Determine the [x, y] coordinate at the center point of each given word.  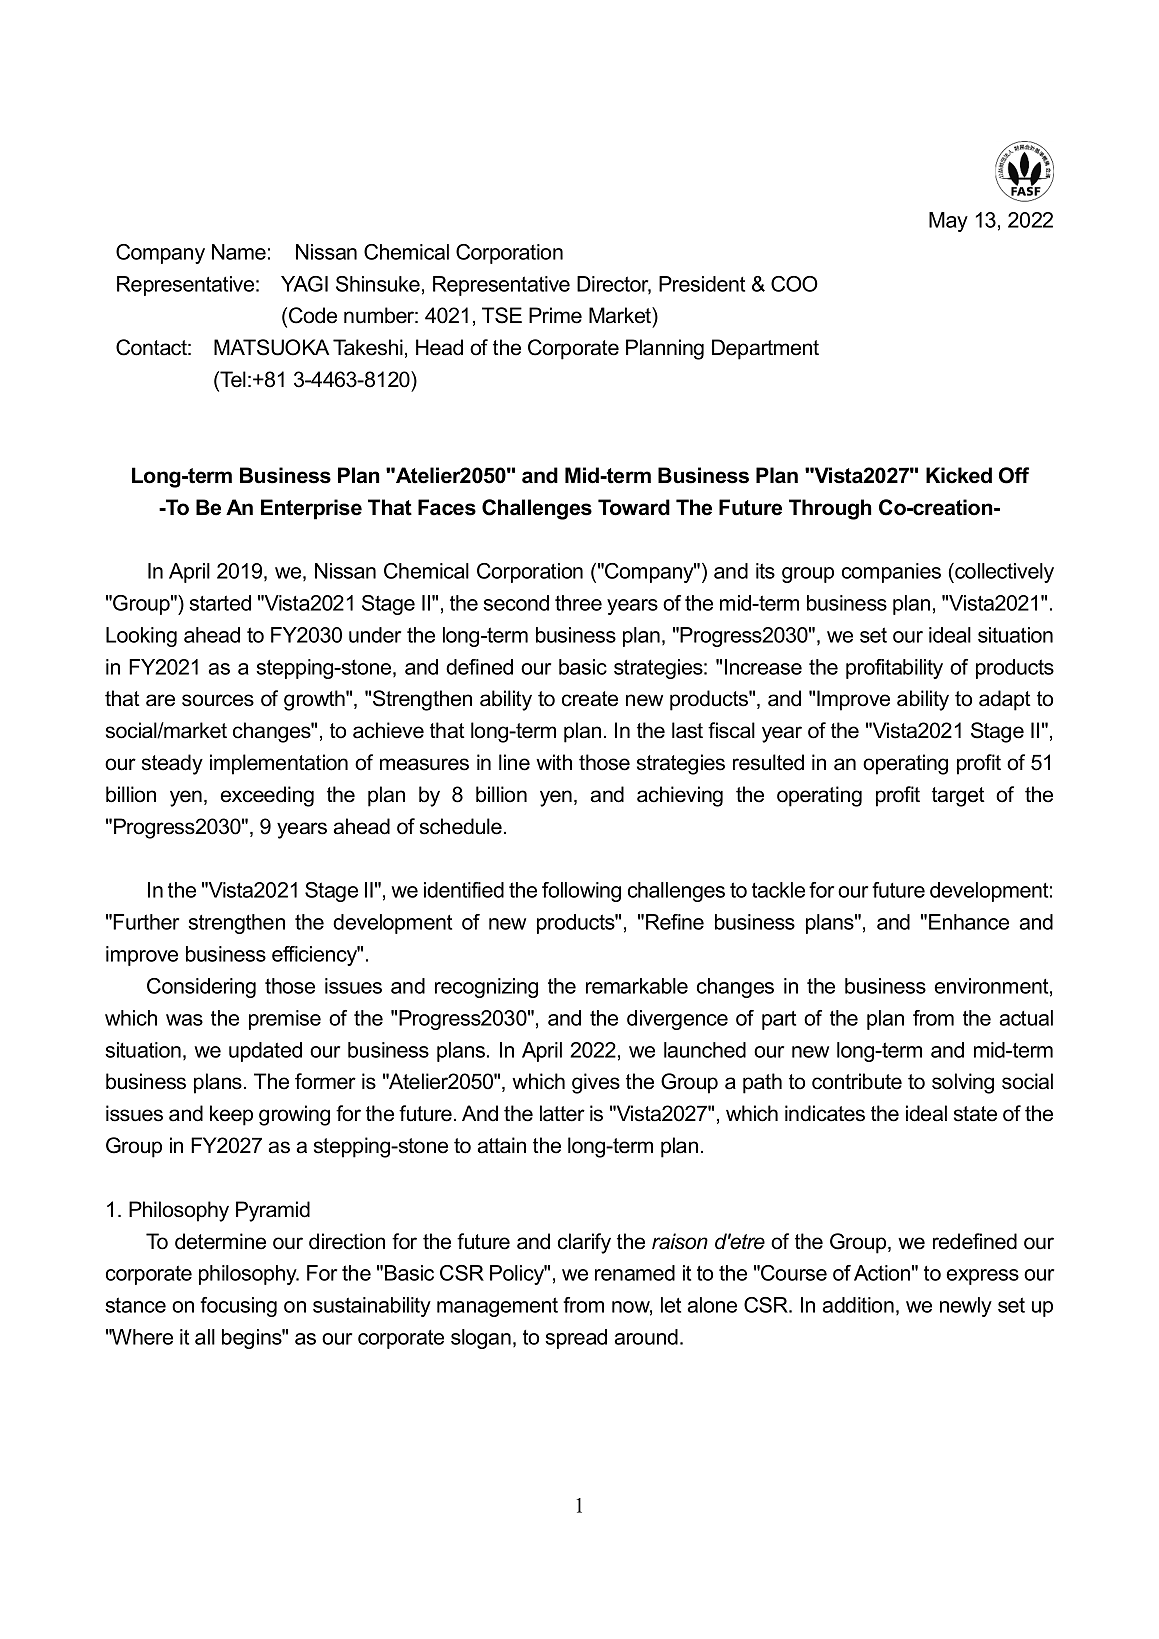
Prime [555, 315]
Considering [201, 988]
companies [891, 573]
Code [313, 315]
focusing [238, 1307]
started [220, 603]
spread [576, 1339]
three [578, 603]
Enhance [969, 922]
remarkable [637, 986]
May [948, 222]
